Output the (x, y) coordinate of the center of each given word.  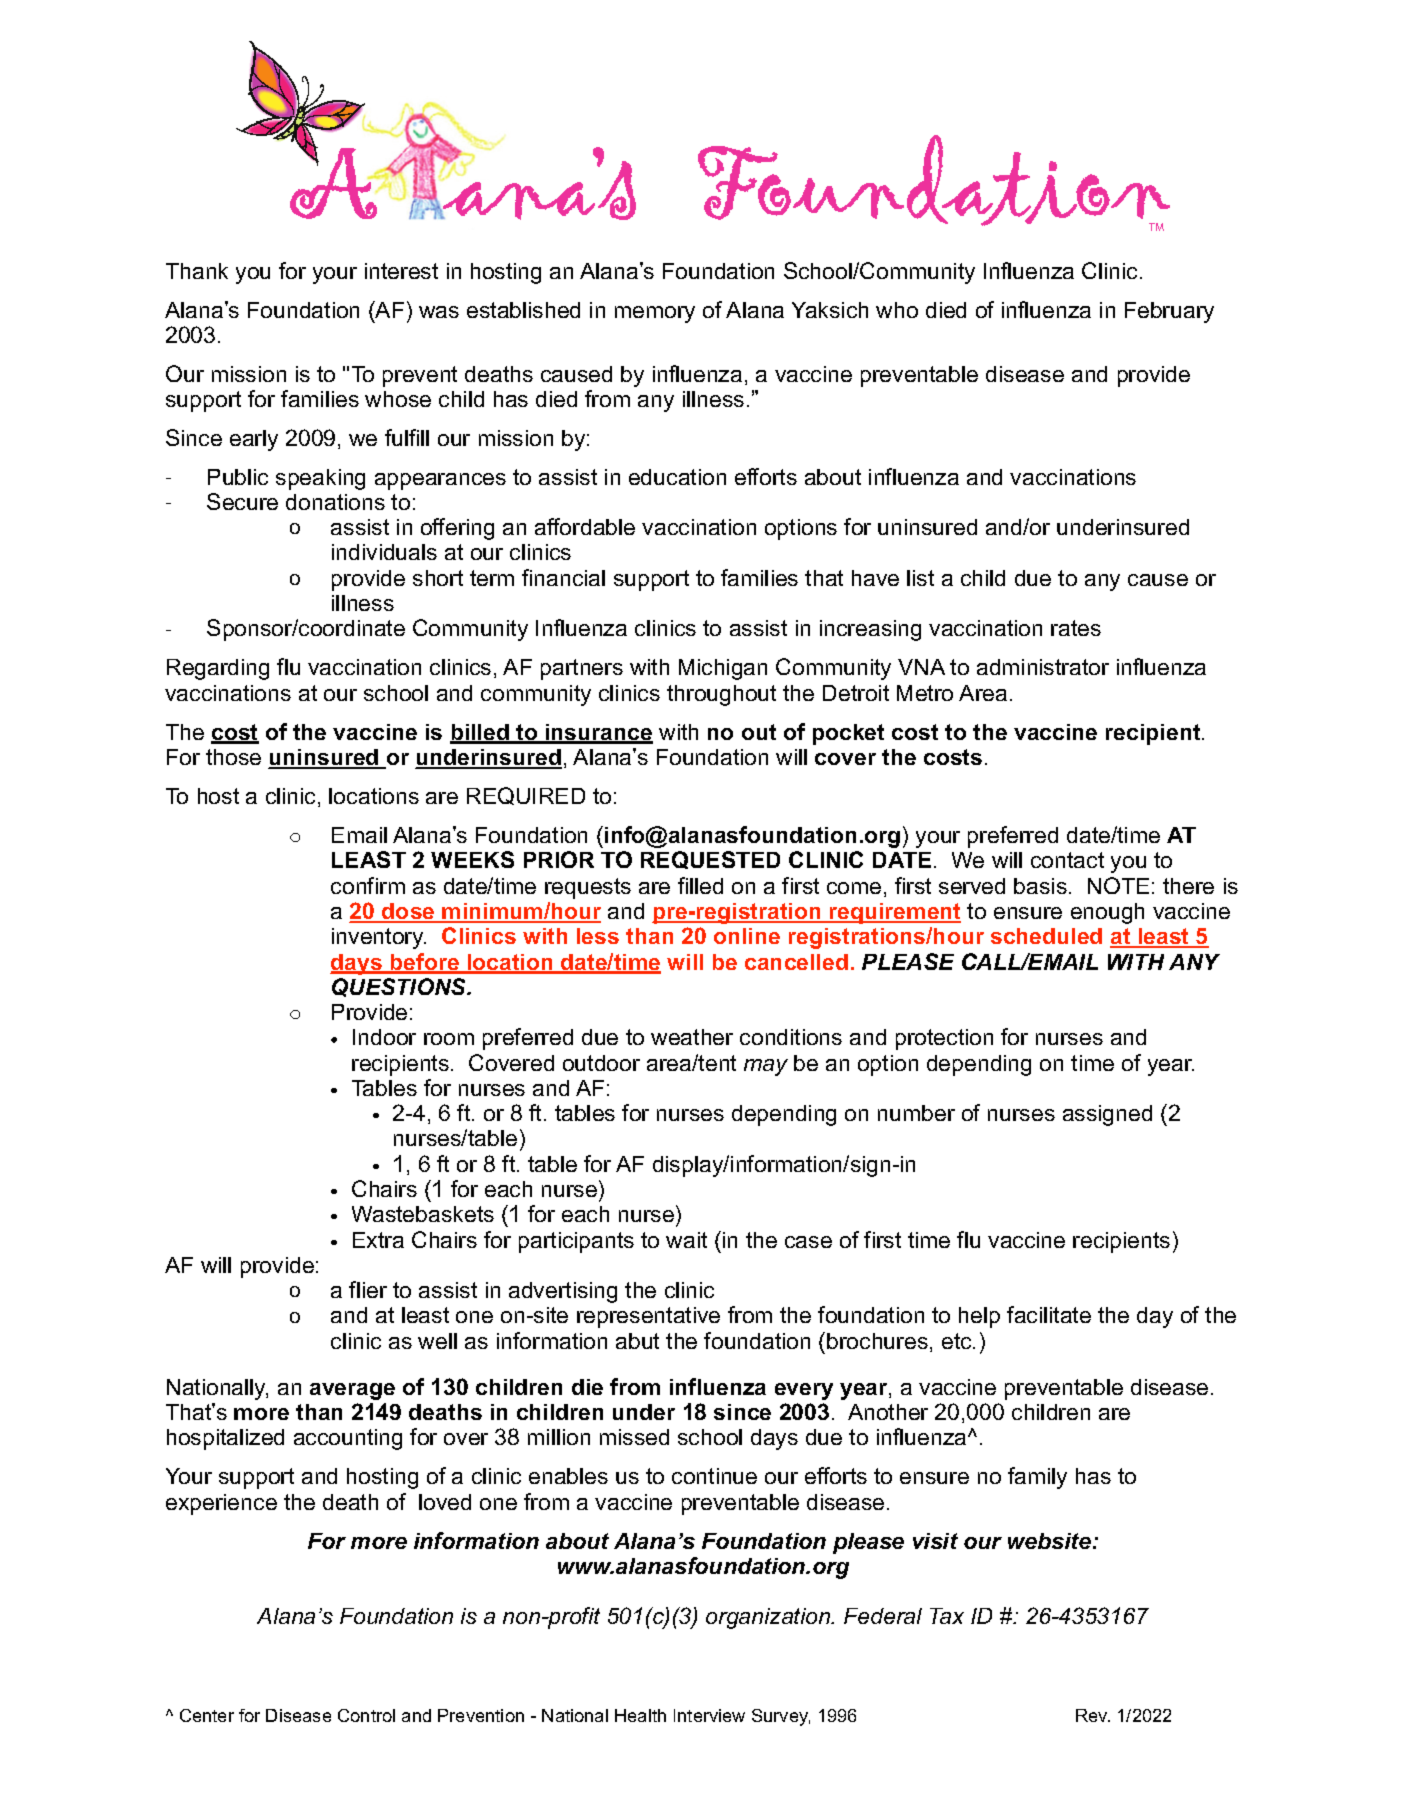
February (1169, 312)
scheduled (1046, 936)
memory (655, 314)
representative (648, 1317)
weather (692, 1037)
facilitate (1049, 1314)
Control (366, 1715)
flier (368, 1289)
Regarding (218, 669)
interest (401, 271)
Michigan (723, 669)
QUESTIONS (400, 987)
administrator (1043, 667)
